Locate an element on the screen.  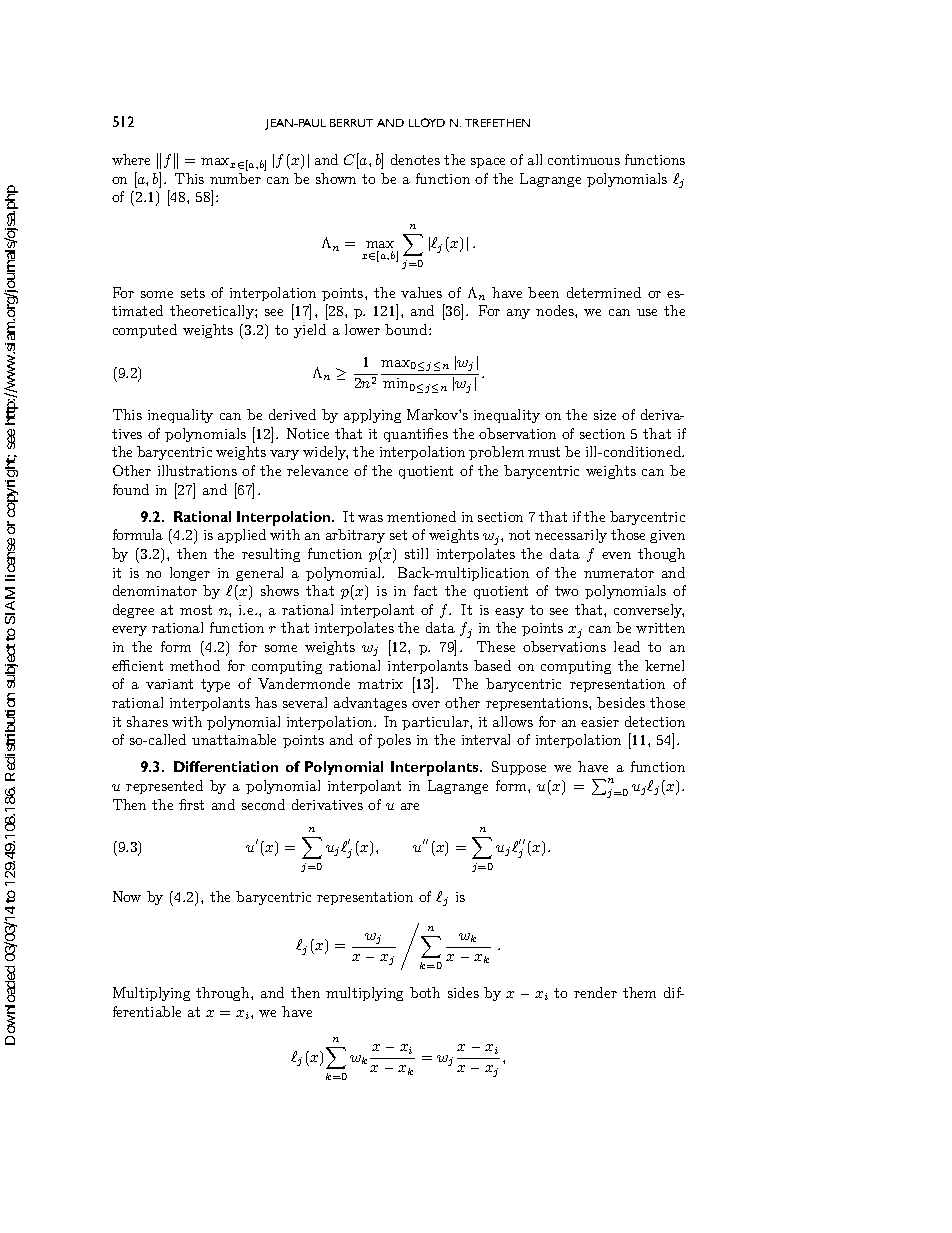
must is located at coordinates (544, 452).
